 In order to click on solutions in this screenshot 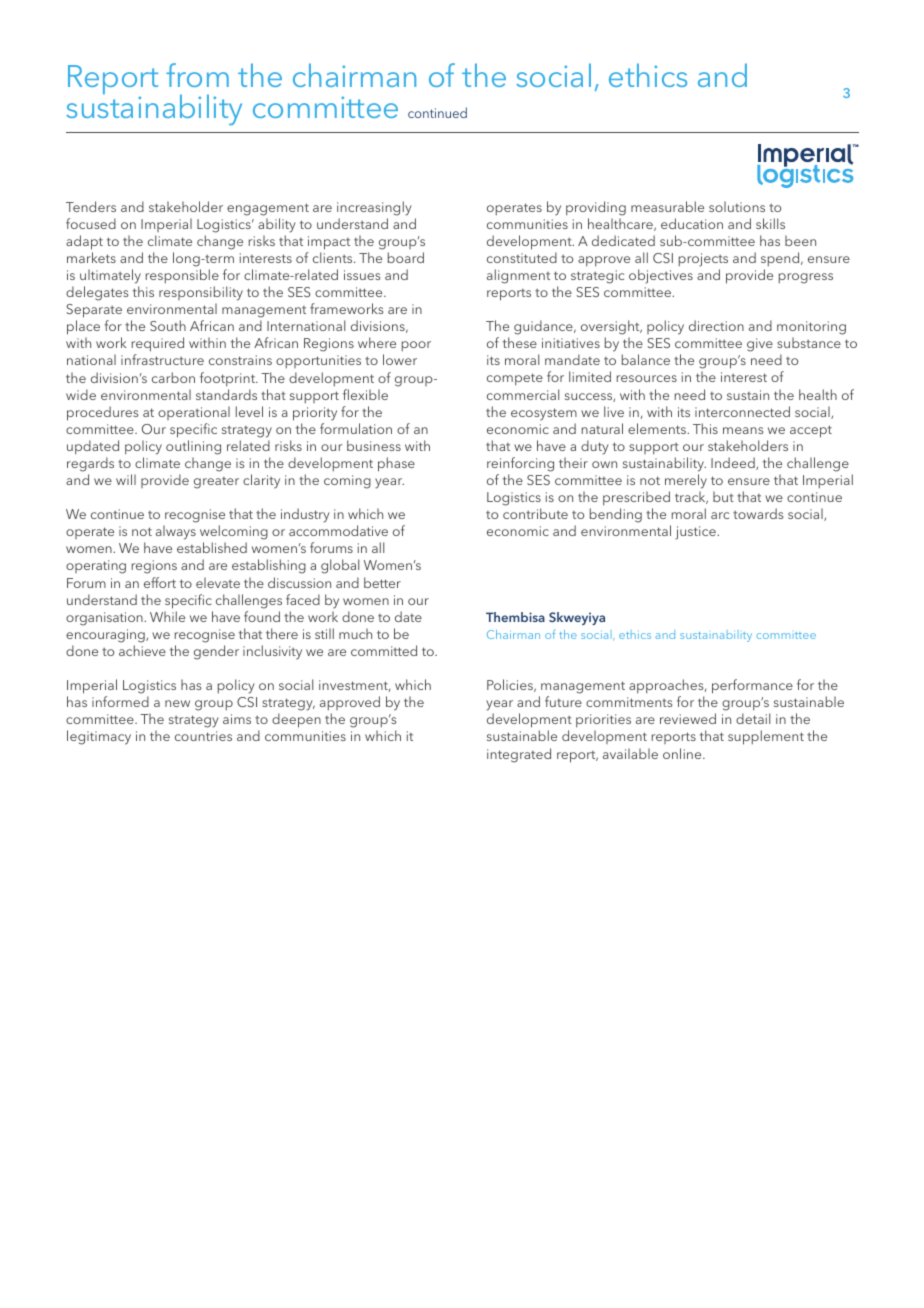, I will do `click(737, 206)`.
